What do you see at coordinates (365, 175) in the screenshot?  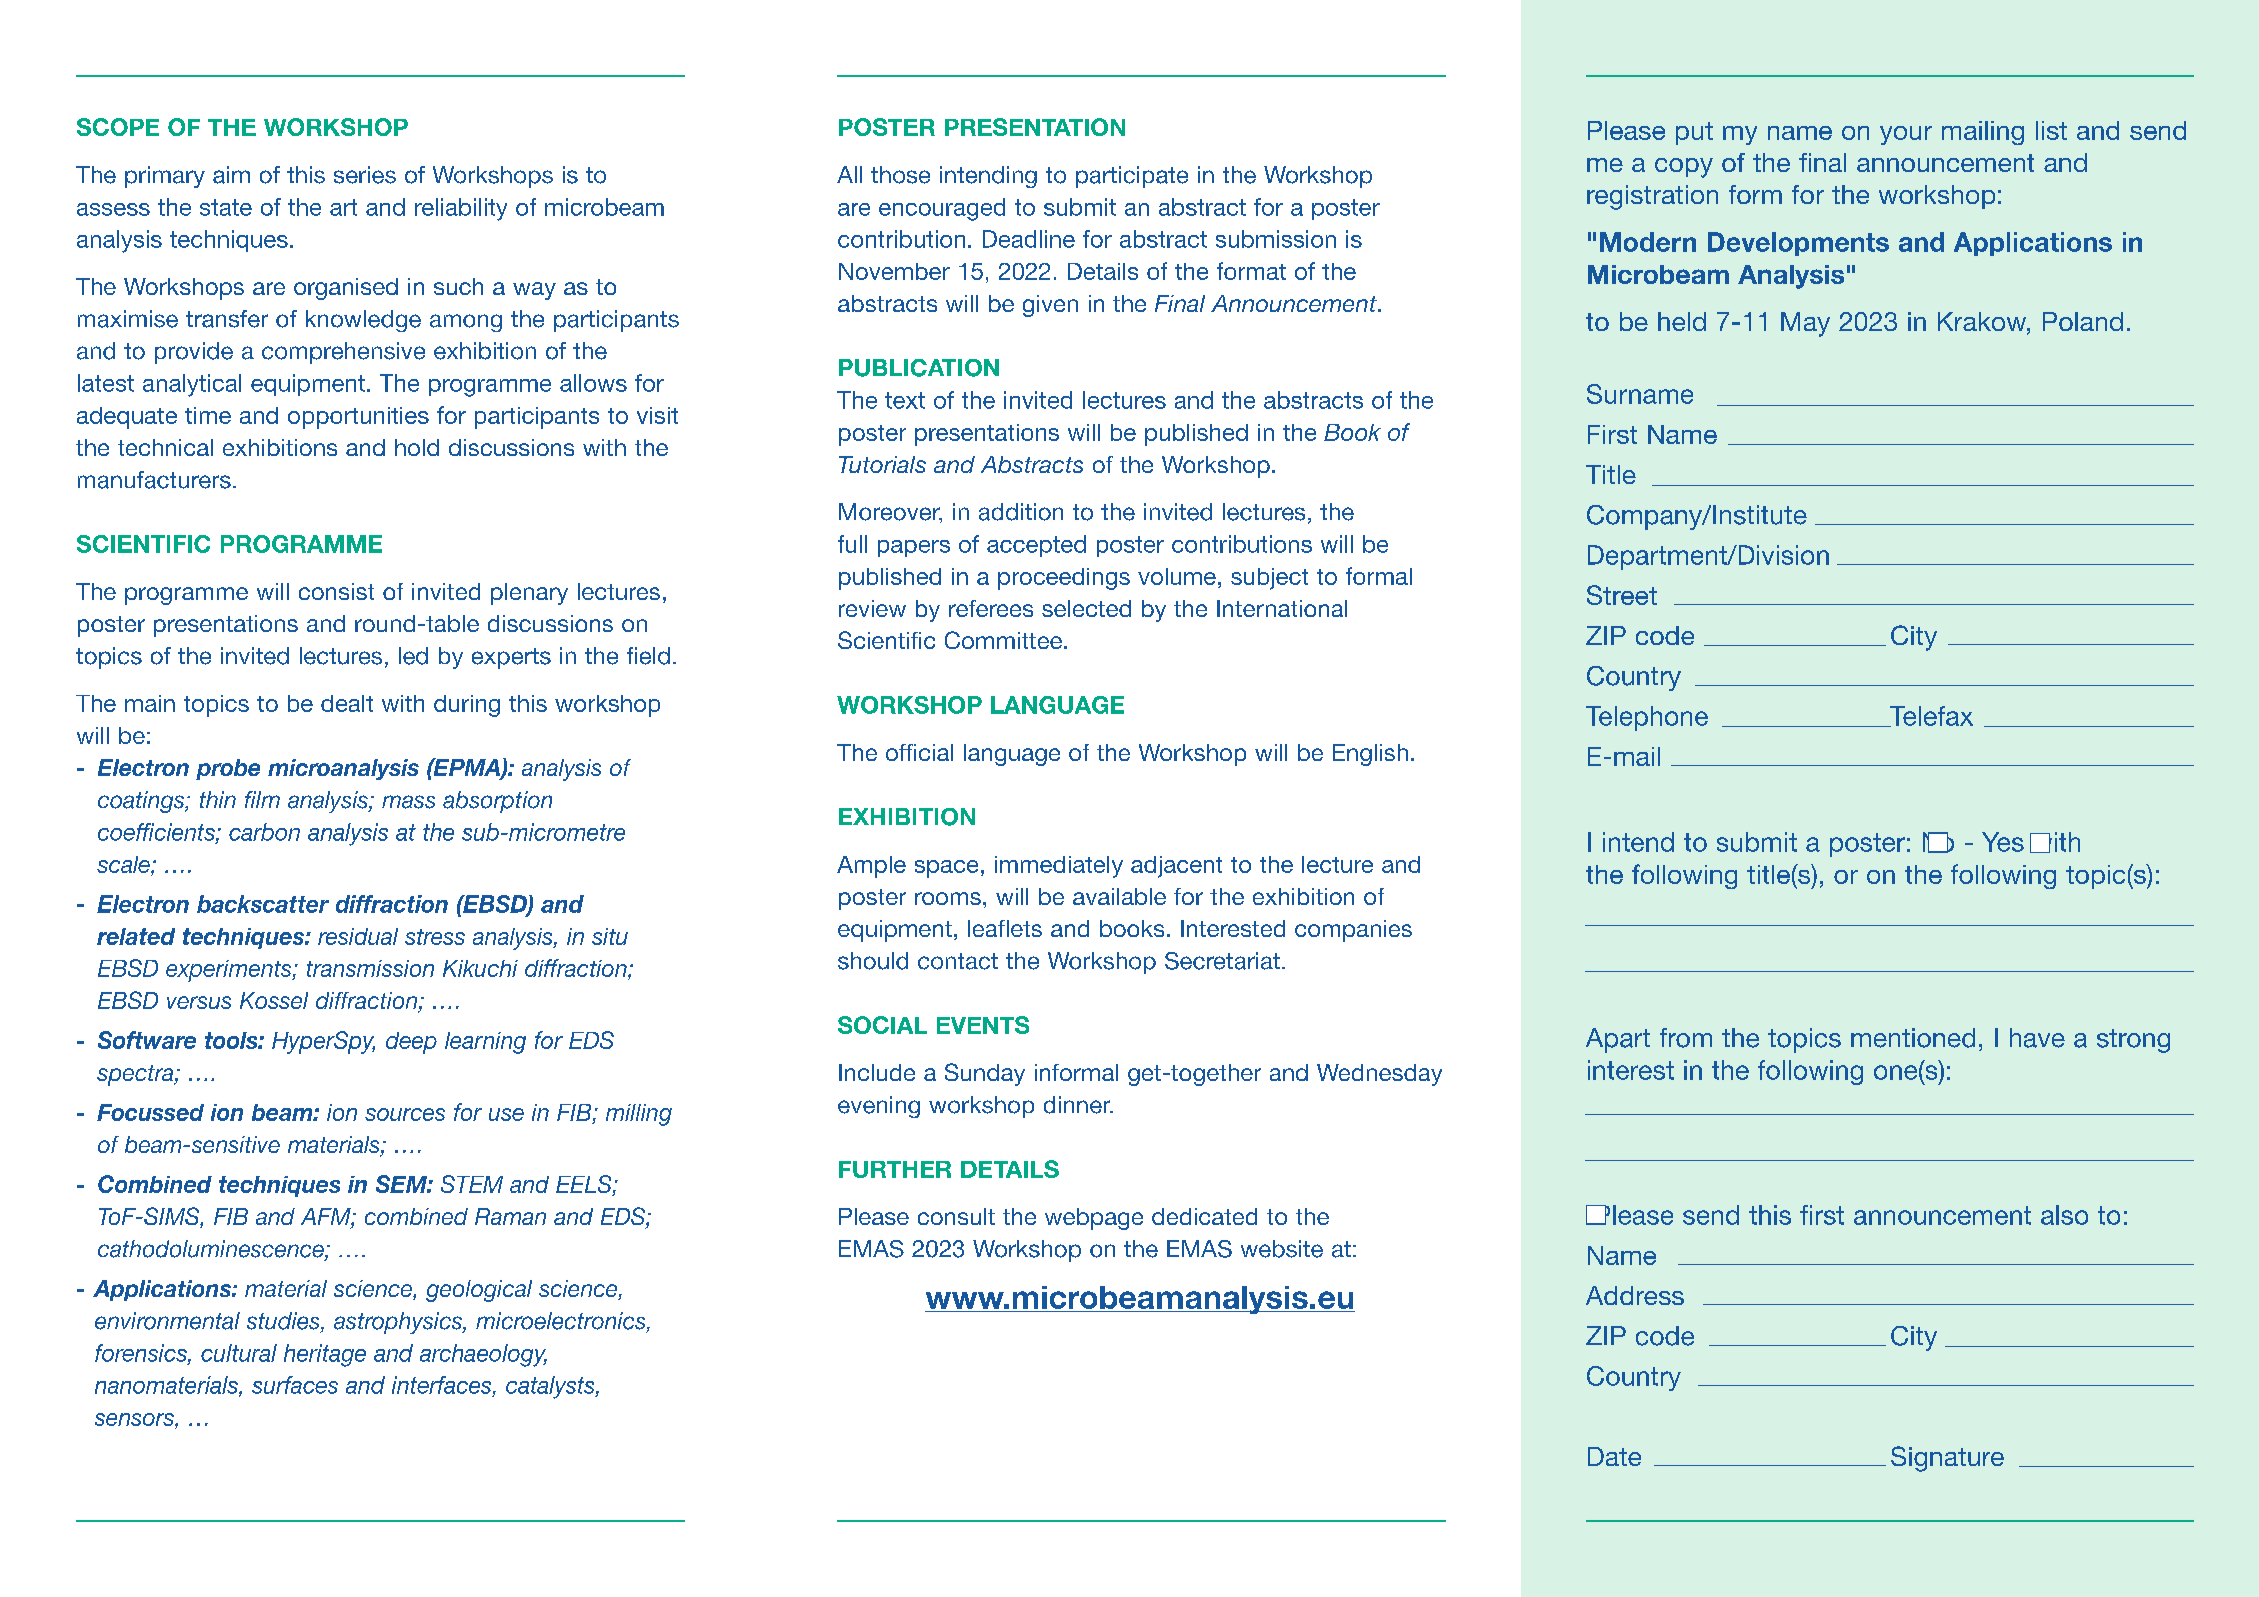 I see `series` at bounding box center [365, 175].
